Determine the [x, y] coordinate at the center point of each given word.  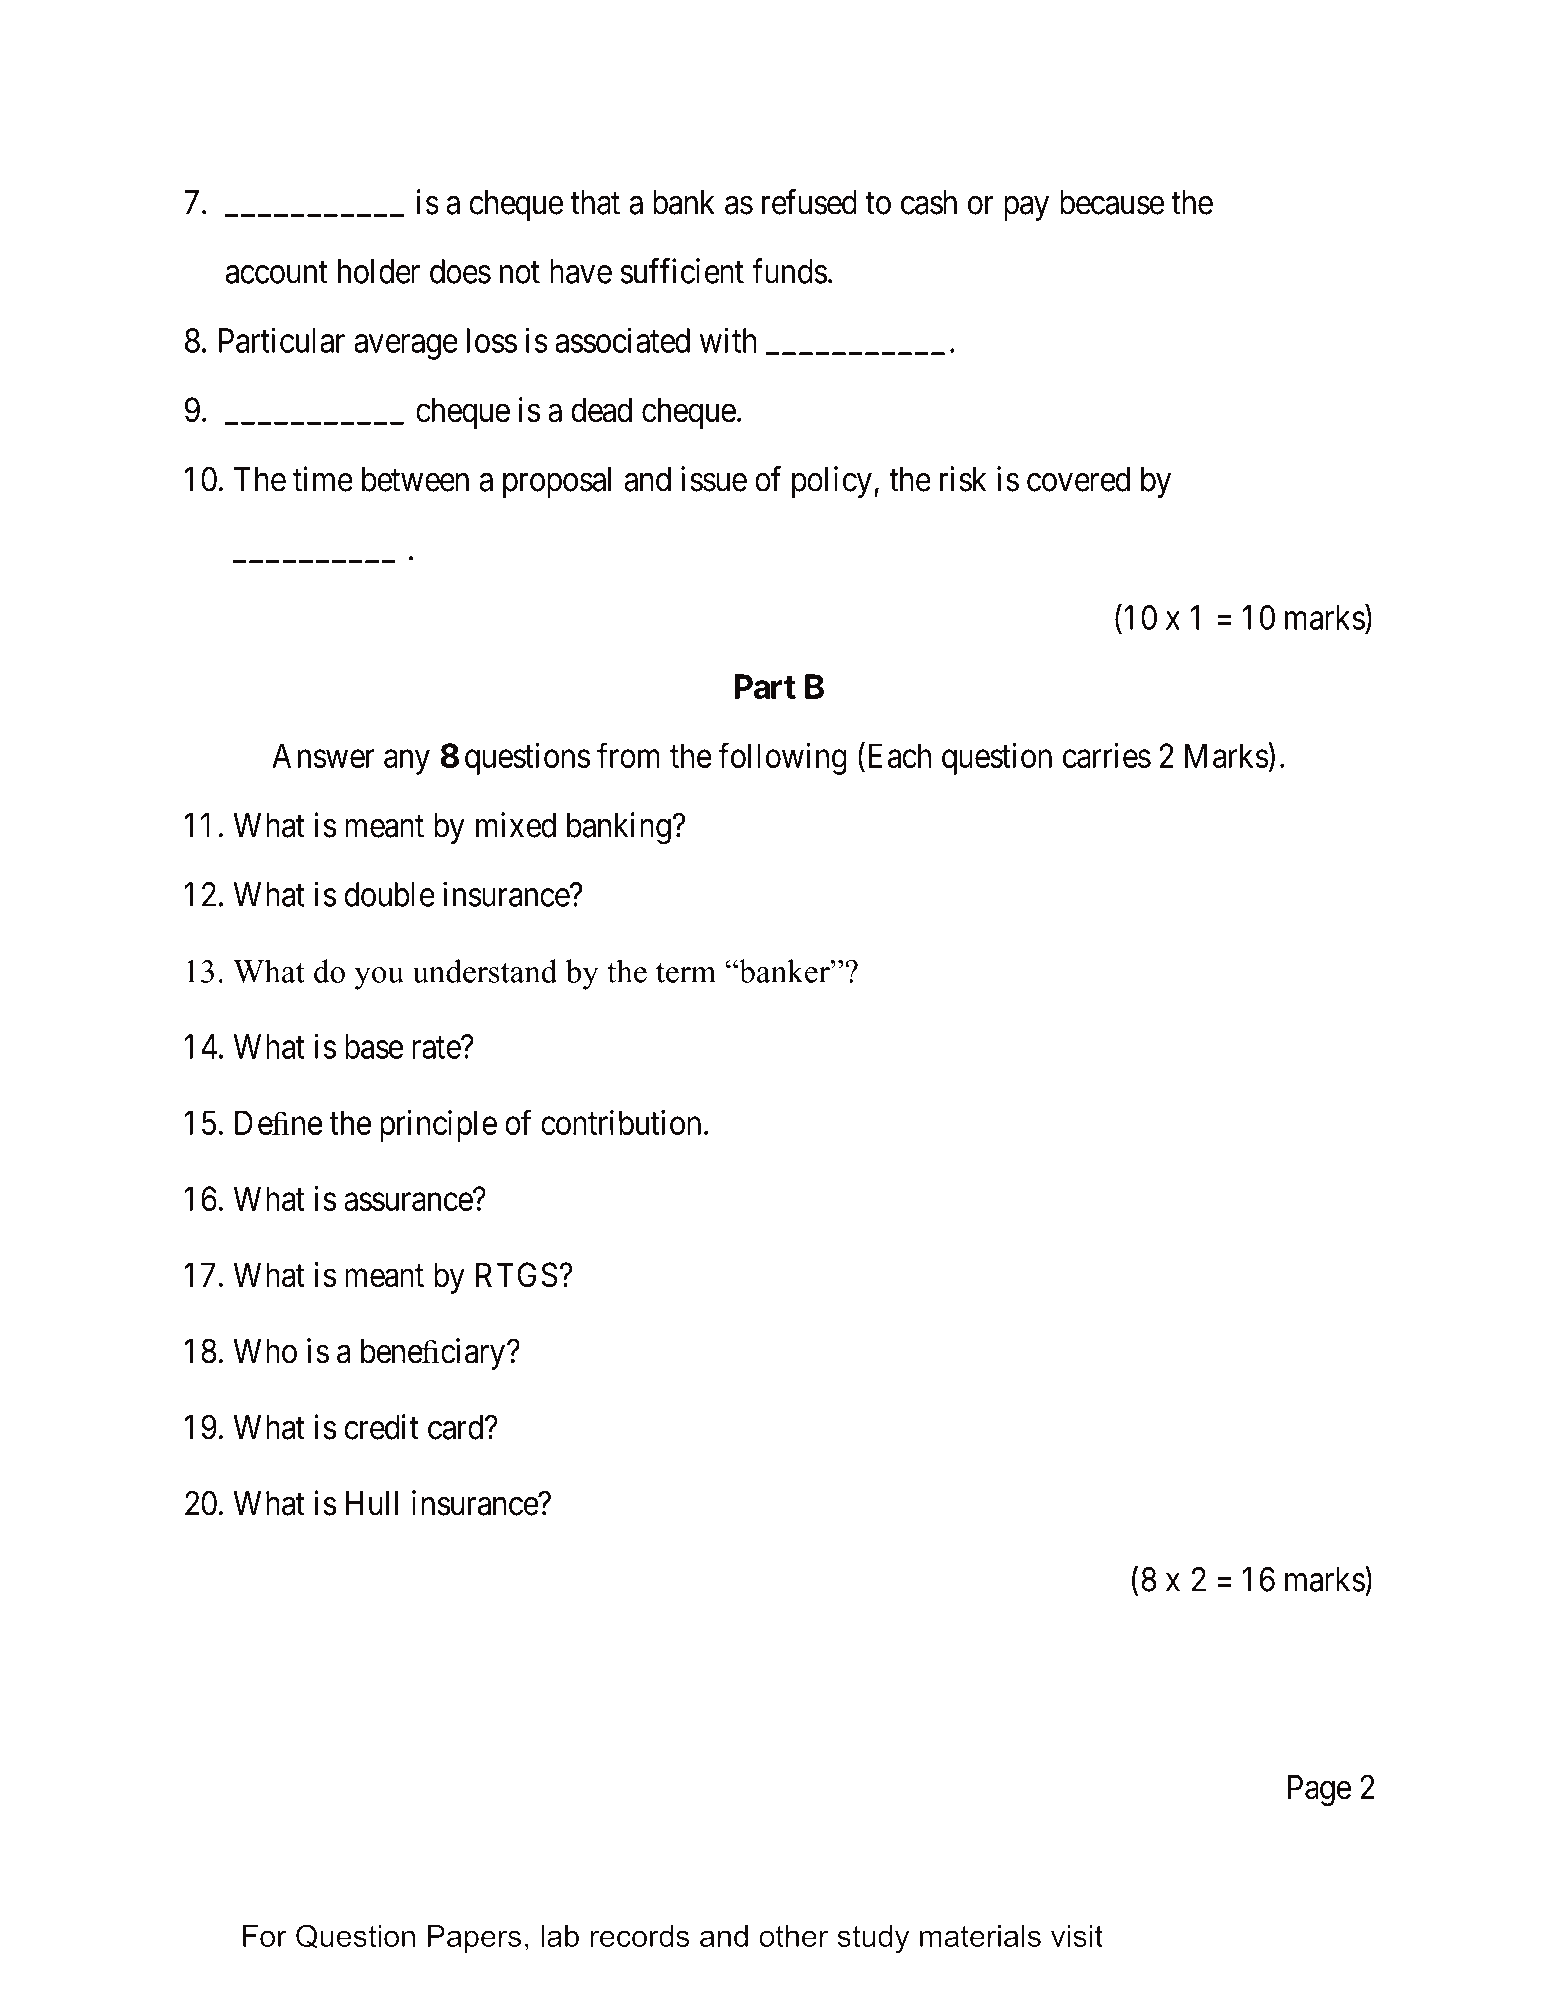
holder [379, 271]
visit [1077, 1936]
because [1112, 202]
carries [1107, 755]
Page [1319, 1790]
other [793, 1936]
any [407, 762]
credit [381, 1427]
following [782, 759]
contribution [621, 1122]
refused [809, 202]
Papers [474, 1939]
